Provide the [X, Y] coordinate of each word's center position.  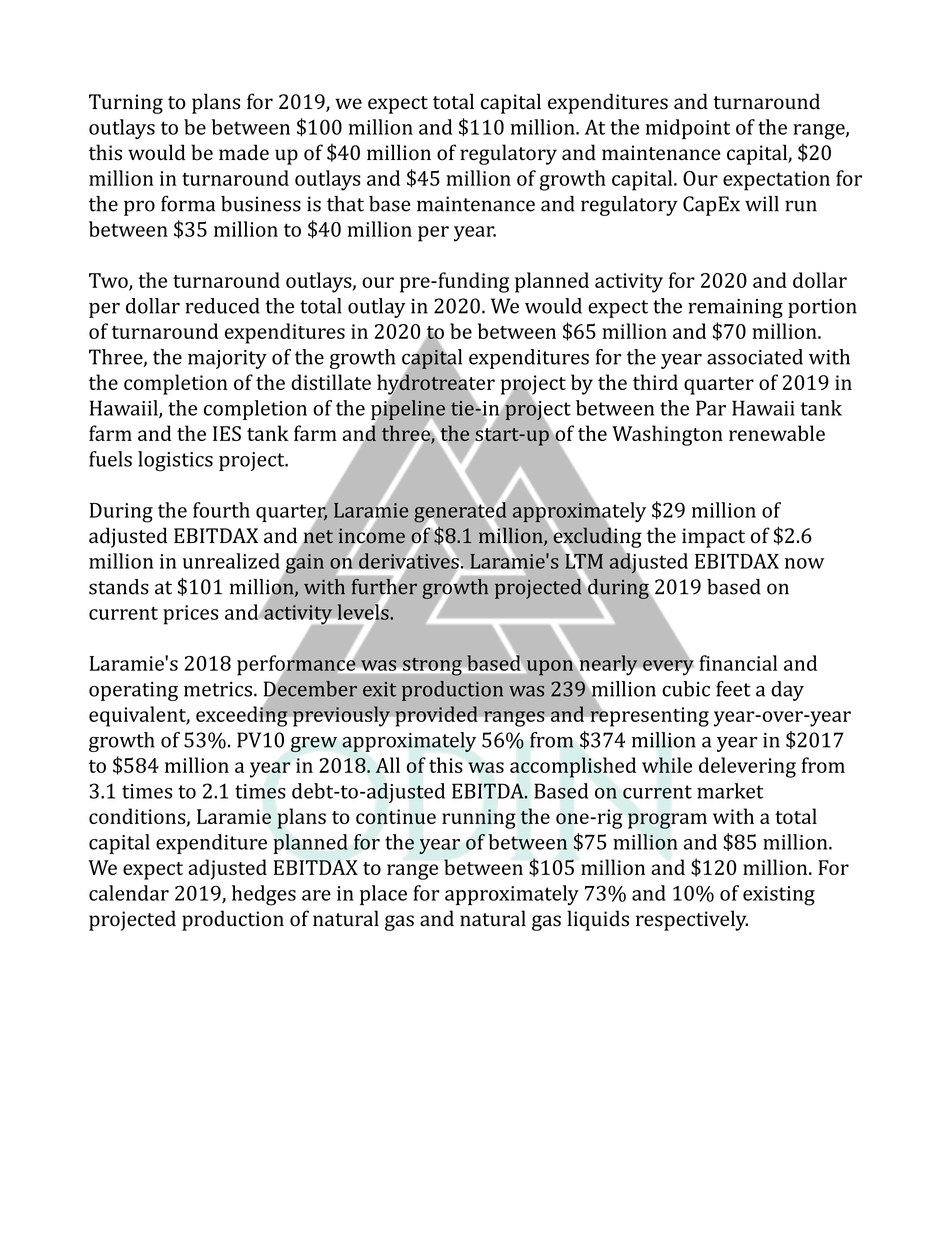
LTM [584, 561]
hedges [264, 895]
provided [436, 716]
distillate [331, 382]
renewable [777, 433]
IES [227, 433]
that [345, 204]
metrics [219, 689]
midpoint [687, 129]
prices [190, 615]
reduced [222, 306]
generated [460, 512]
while [667, 765]
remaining [735, 308]
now [804, 563]
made [244, 152]
